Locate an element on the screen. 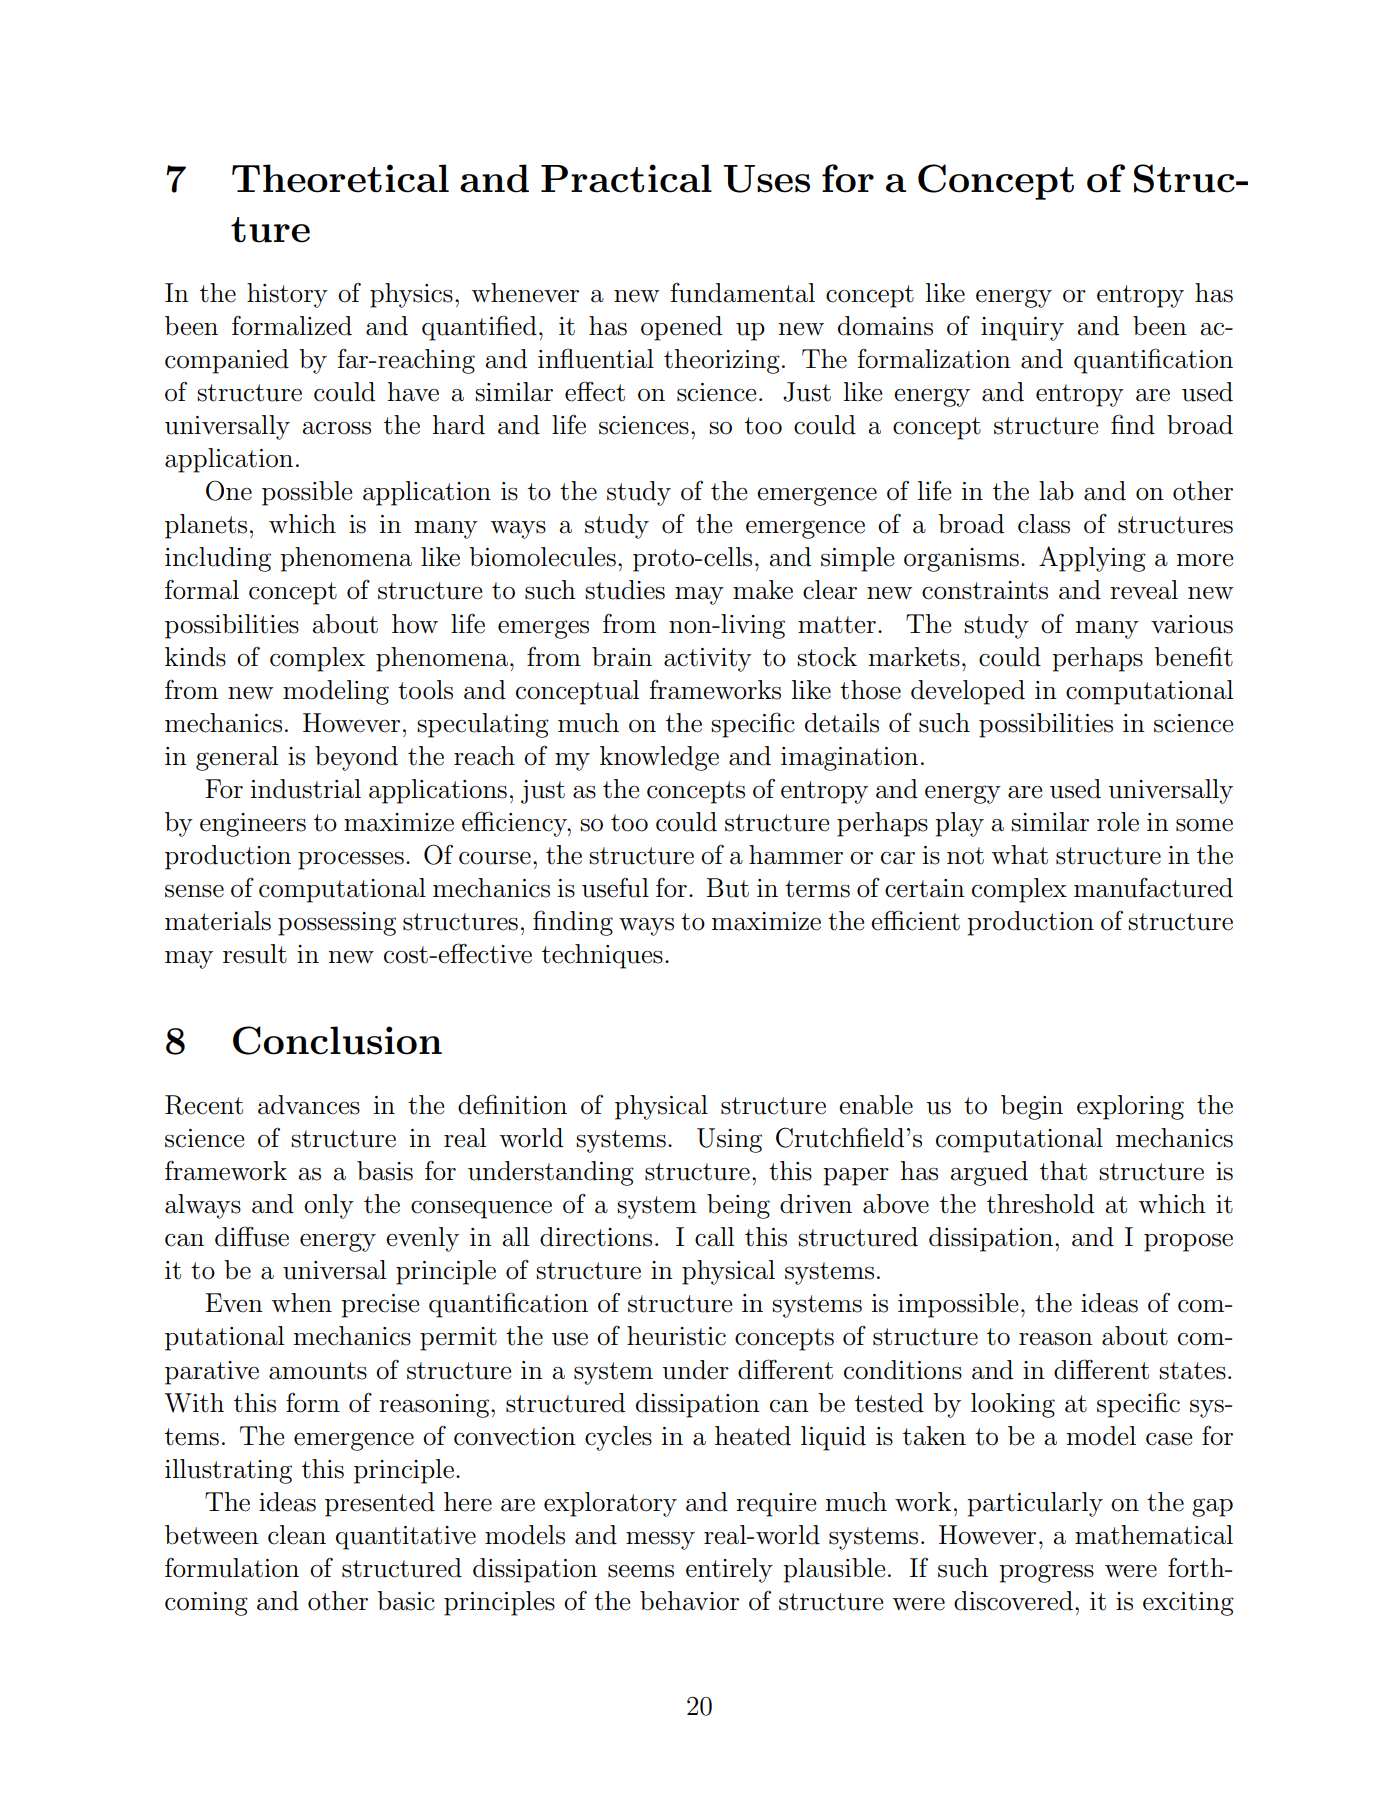 The width and height of the screenshot is (1399, 1811). tools is located at coordinates (425, 690).
